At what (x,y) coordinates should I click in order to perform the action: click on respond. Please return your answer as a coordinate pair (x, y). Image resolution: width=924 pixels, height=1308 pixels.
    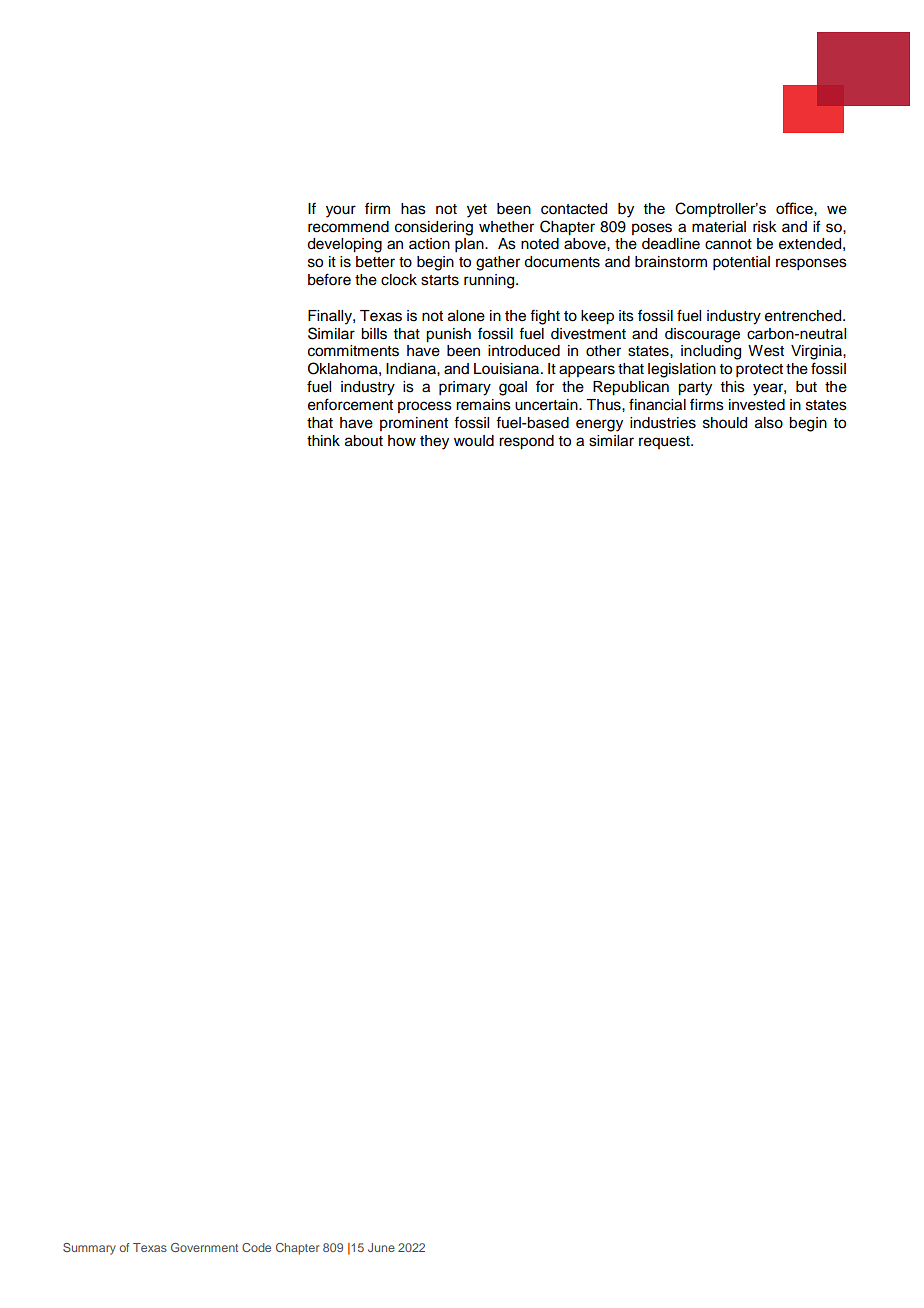
    Looking at the image, I should click on (526, 442).
